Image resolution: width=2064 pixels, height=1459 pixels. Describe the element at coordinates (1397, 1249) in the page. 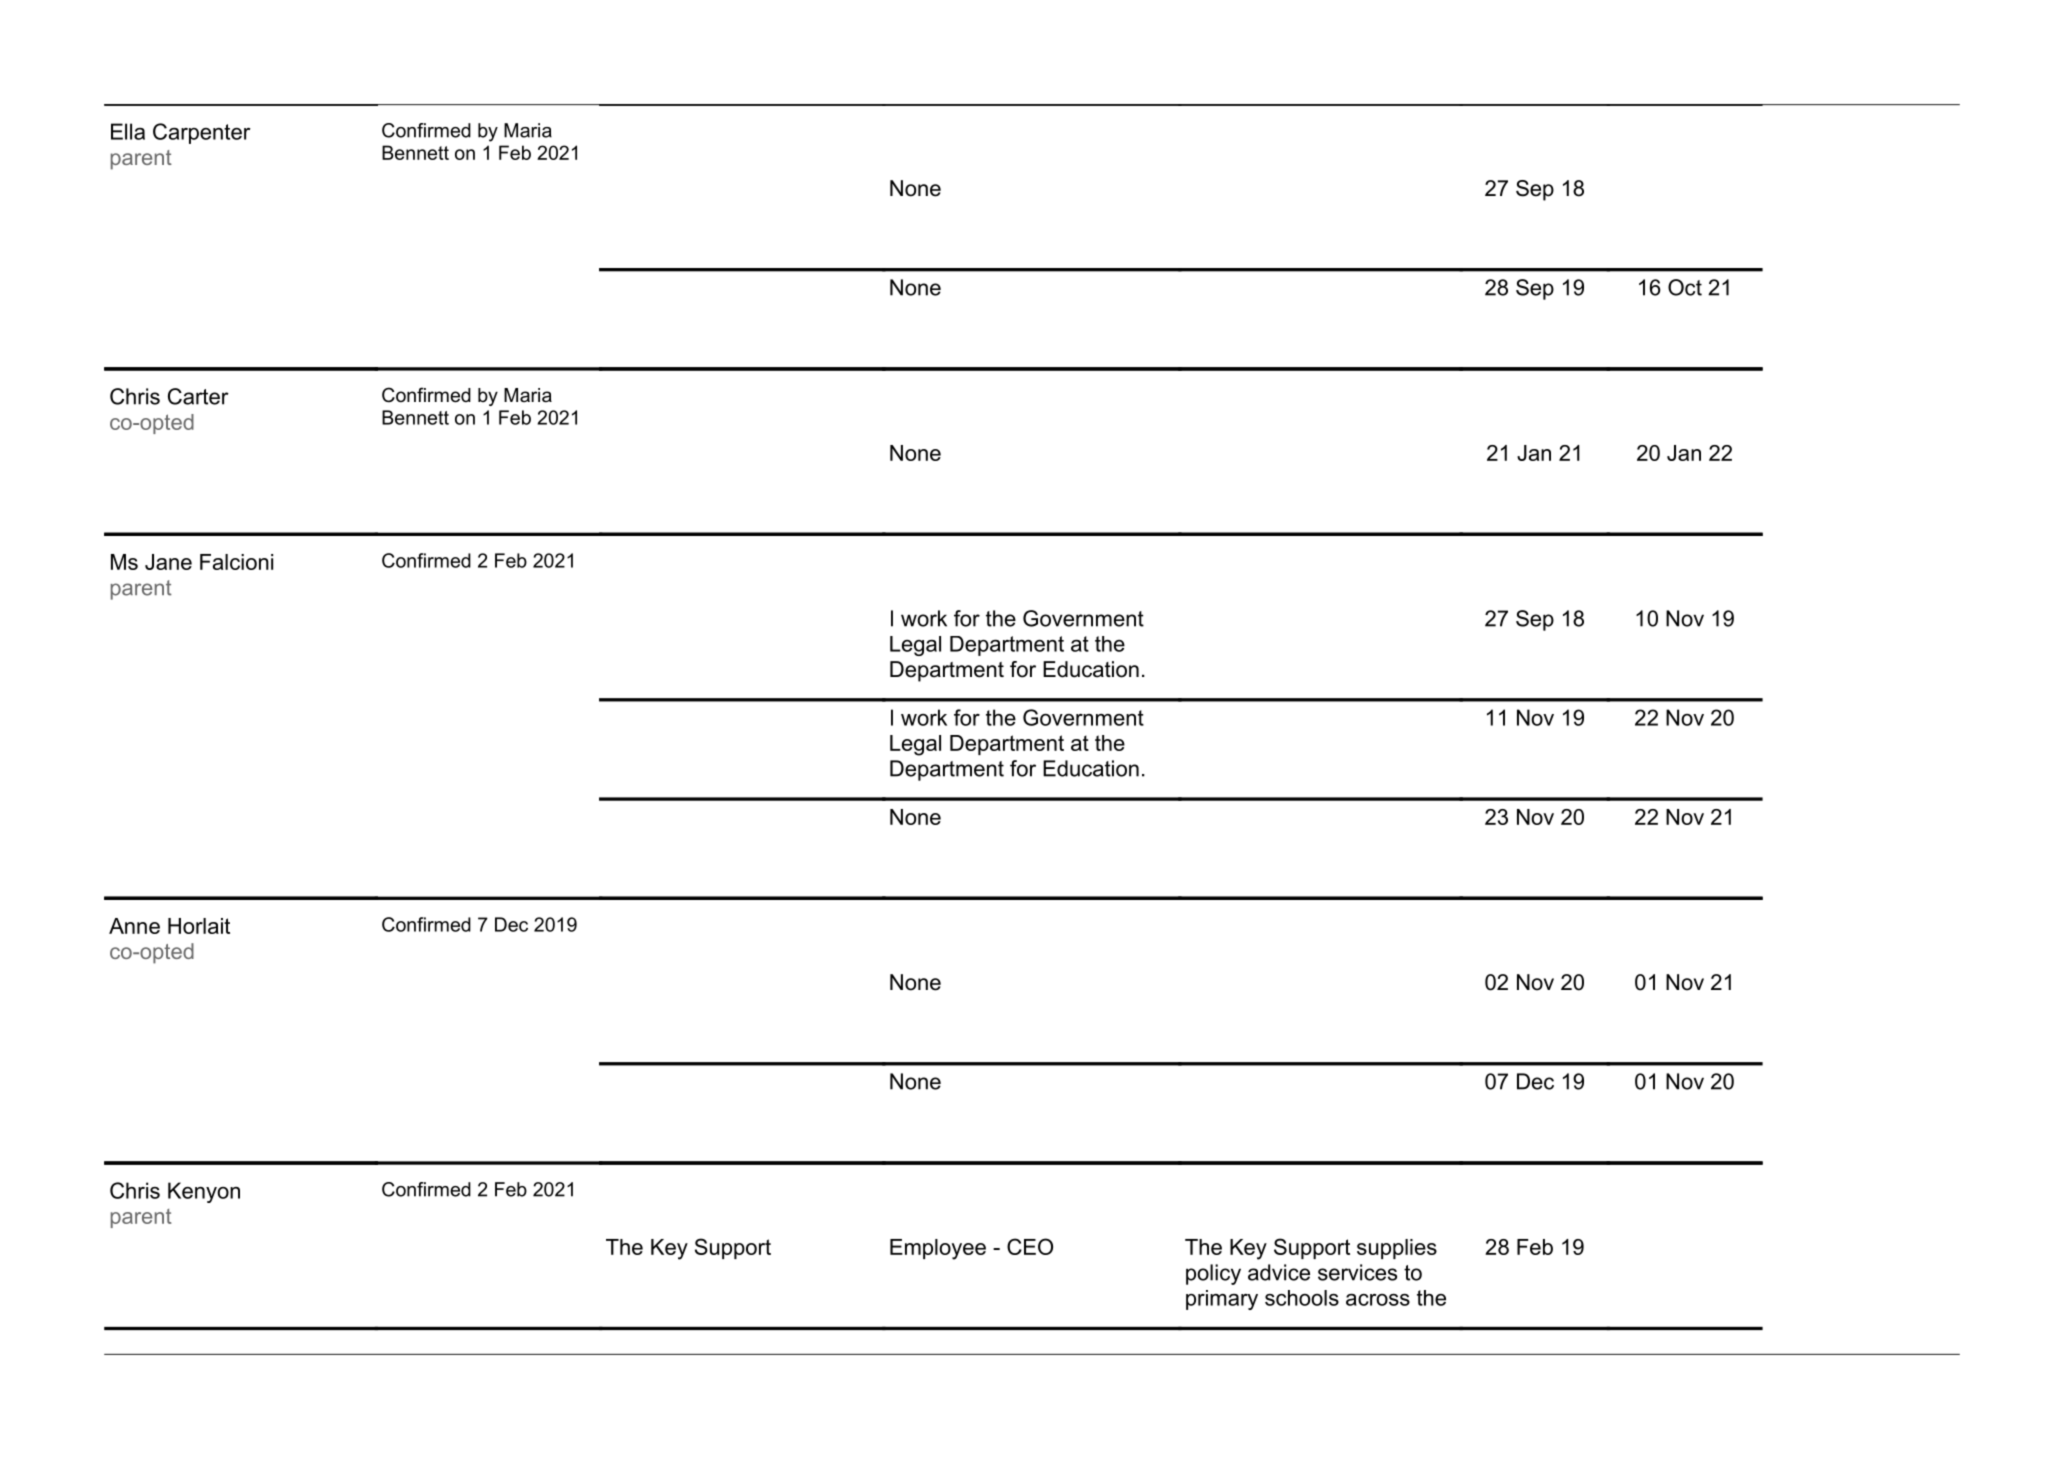

I see `supplies` at that location.
